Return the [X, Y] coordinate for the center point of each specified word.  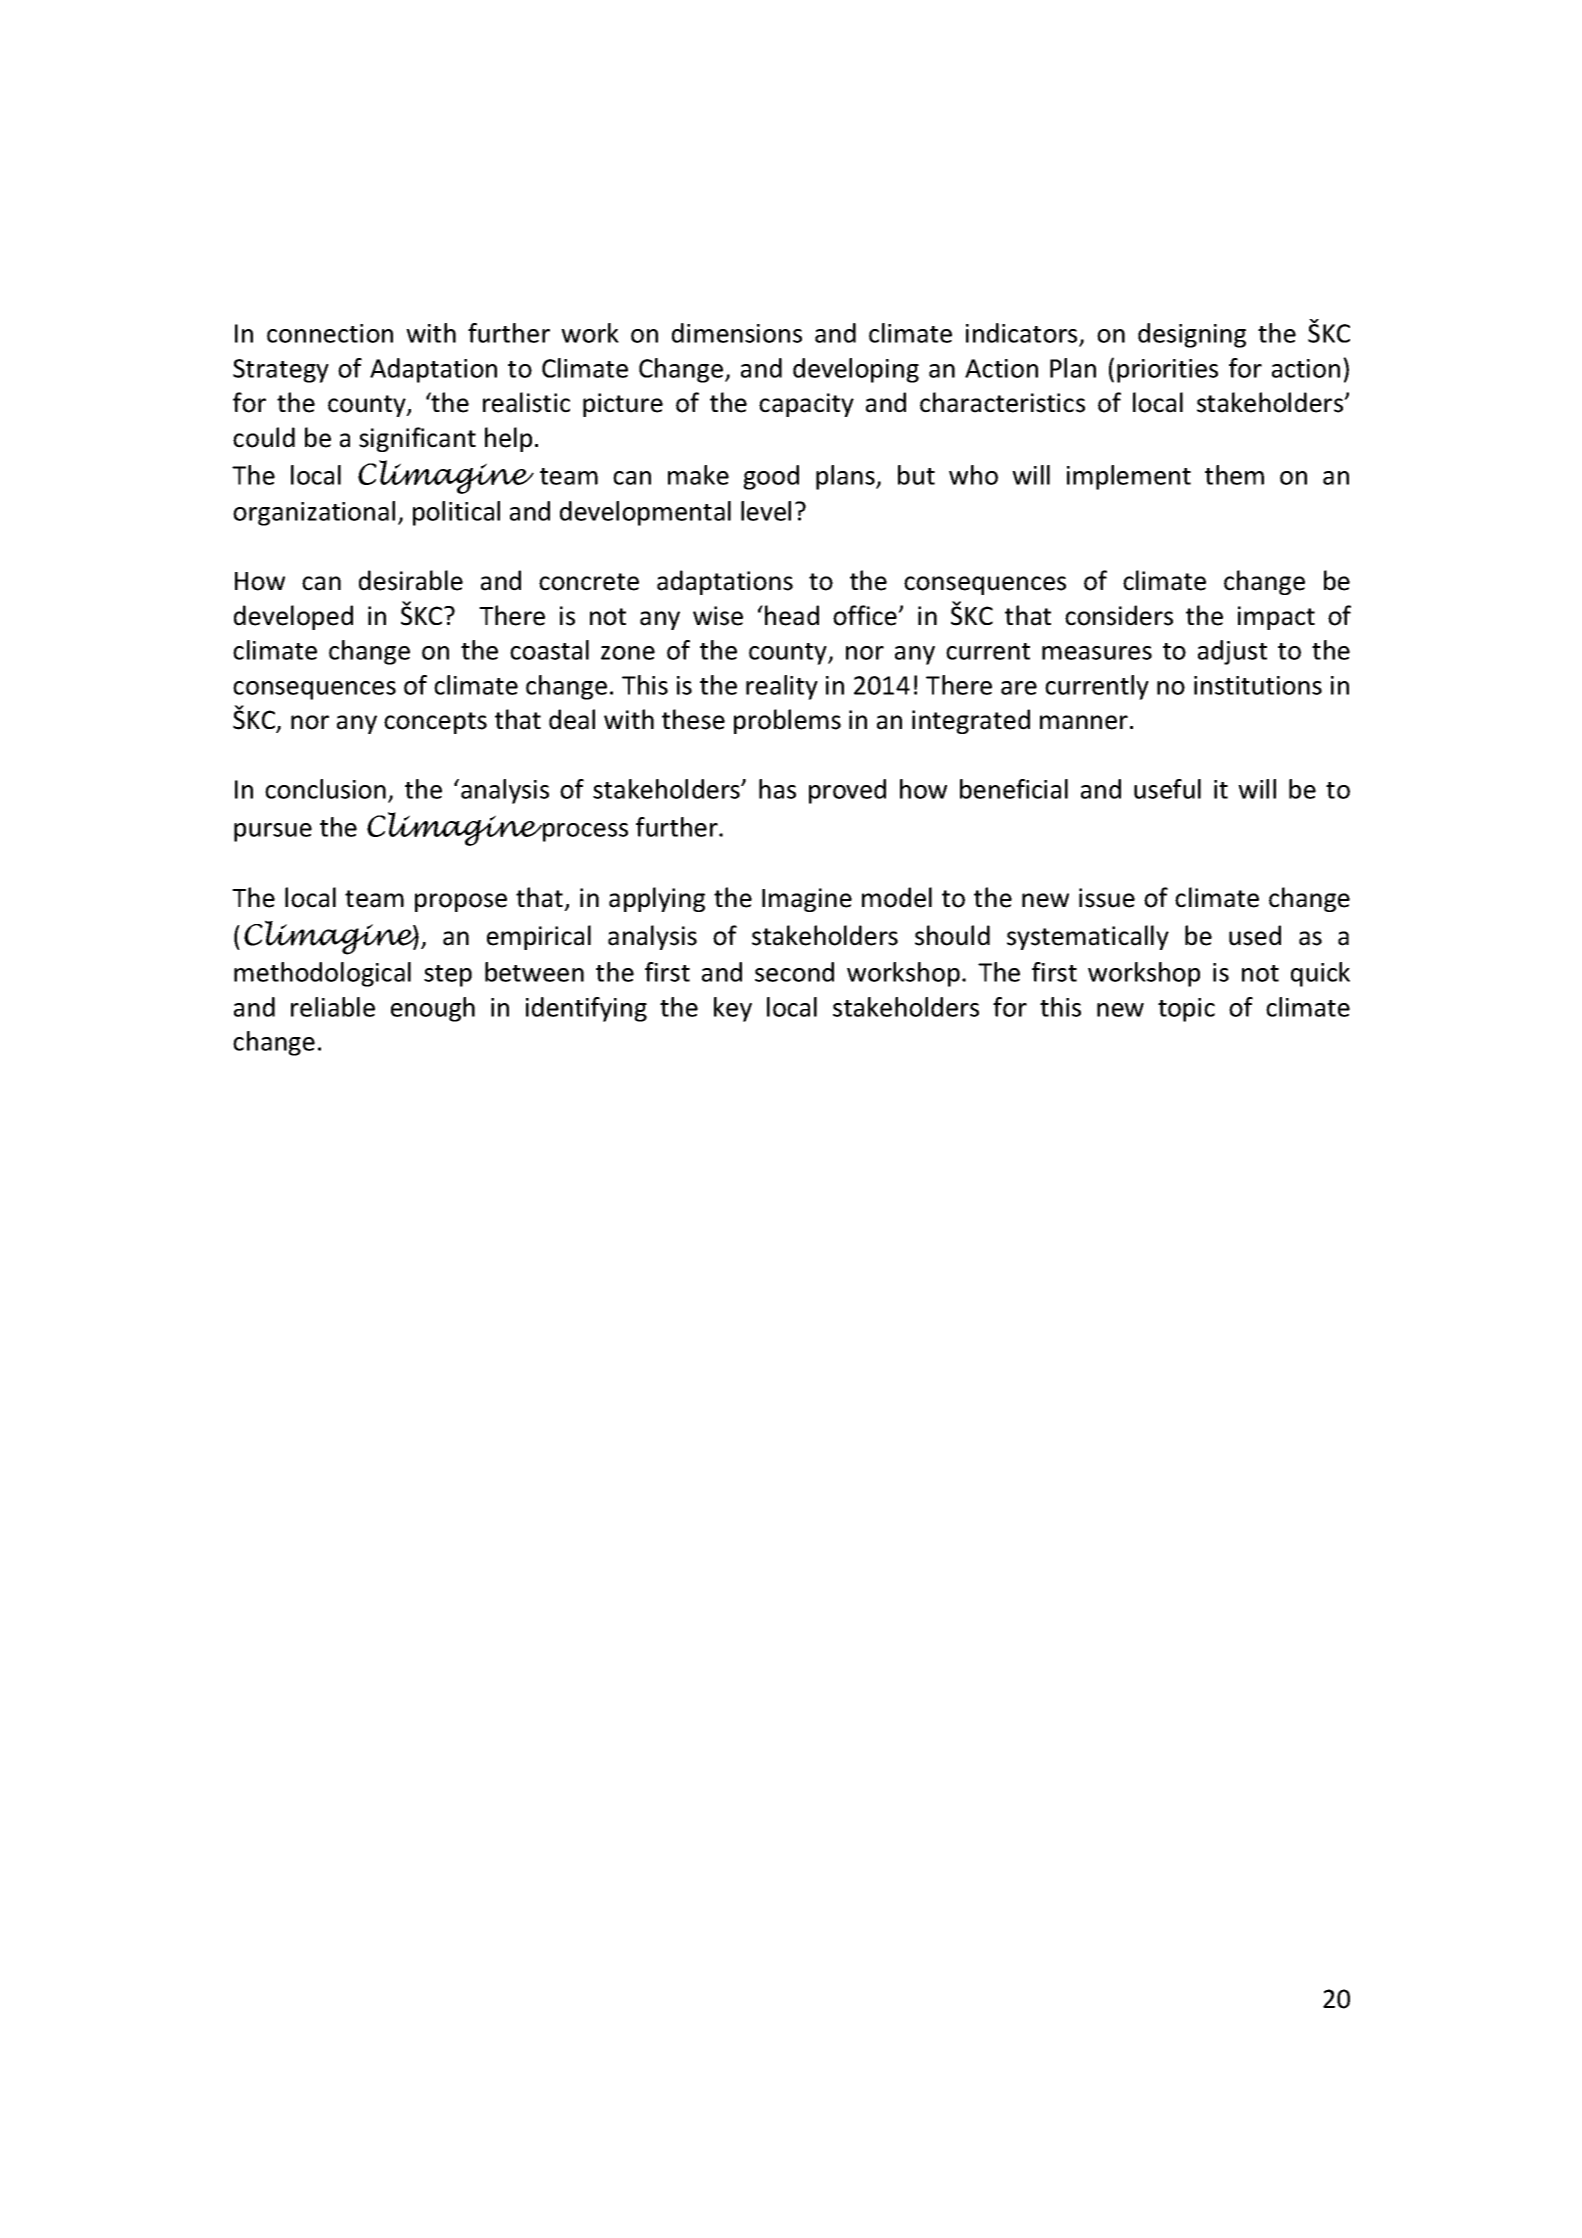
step [448, 976]
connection [330, 333]
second [794, 972]
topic [1186, 1010]
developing [856, 370]
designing [1192, 335]
